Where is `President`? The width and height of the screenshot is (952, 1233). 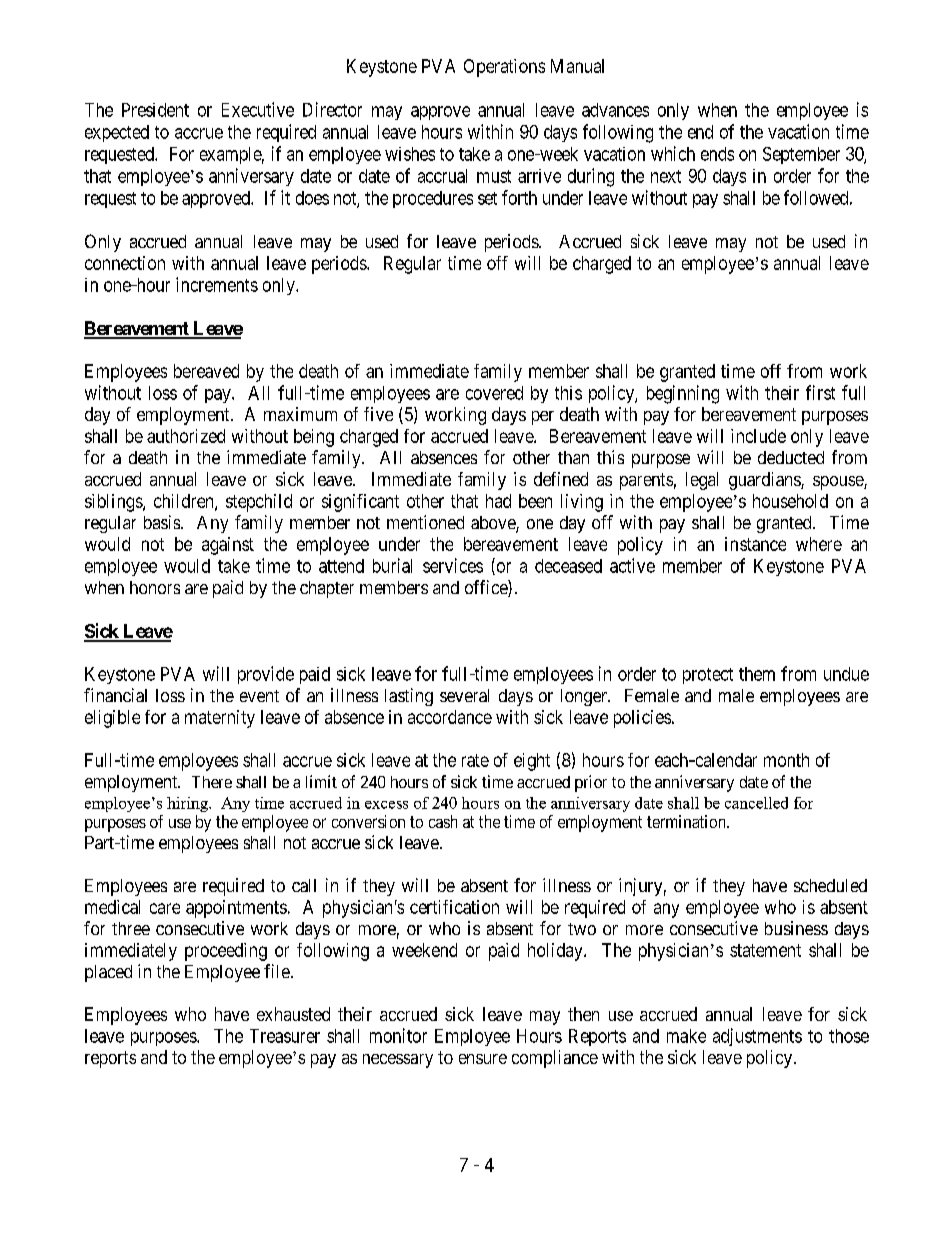 President is located at coordinates (155, 110).
